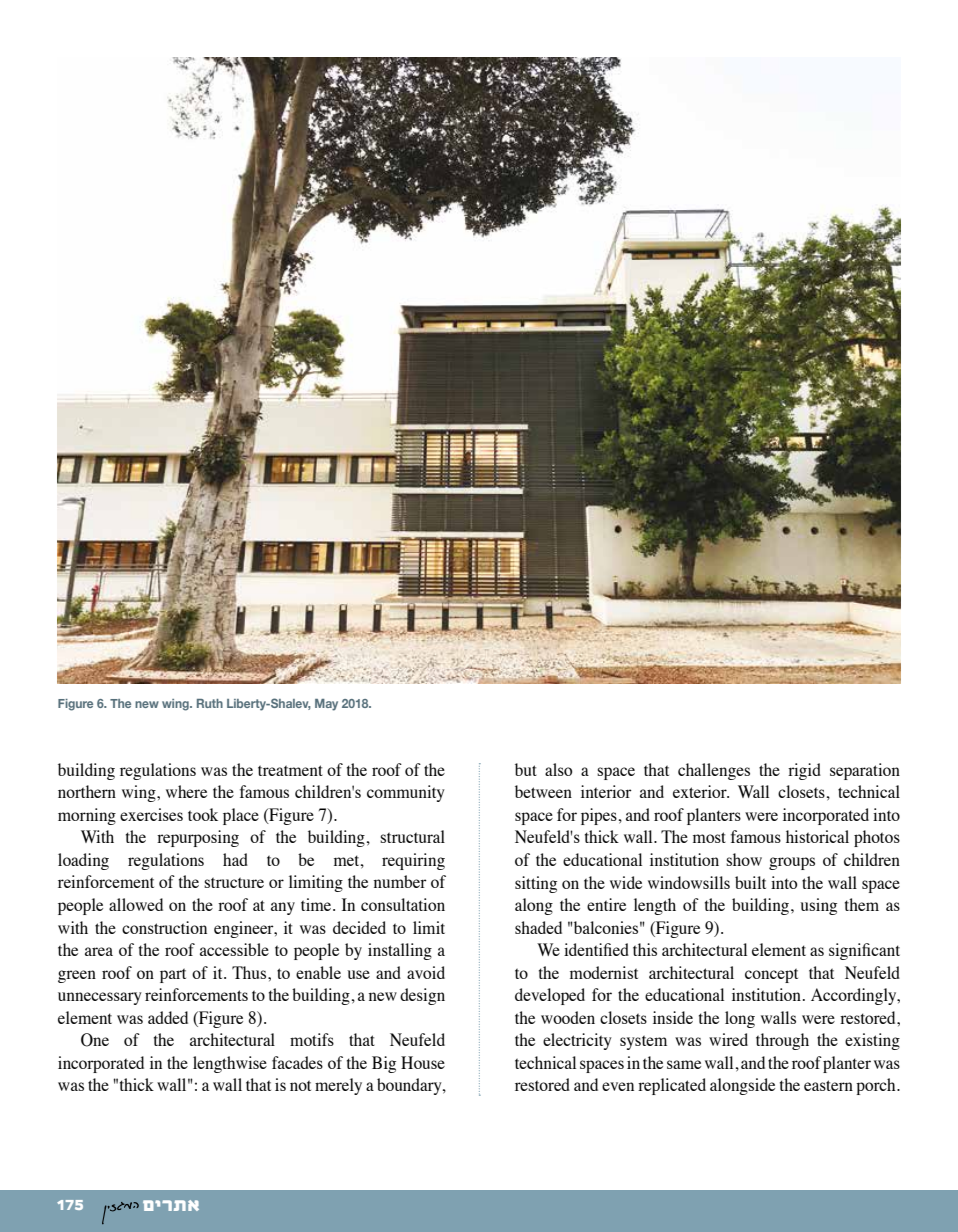 The width and height of the screenshot is (958, 1232). What do you see at coordinates (210, 703) in the screenshot?
I see `Ruth` at bounding box center [210, 703].
